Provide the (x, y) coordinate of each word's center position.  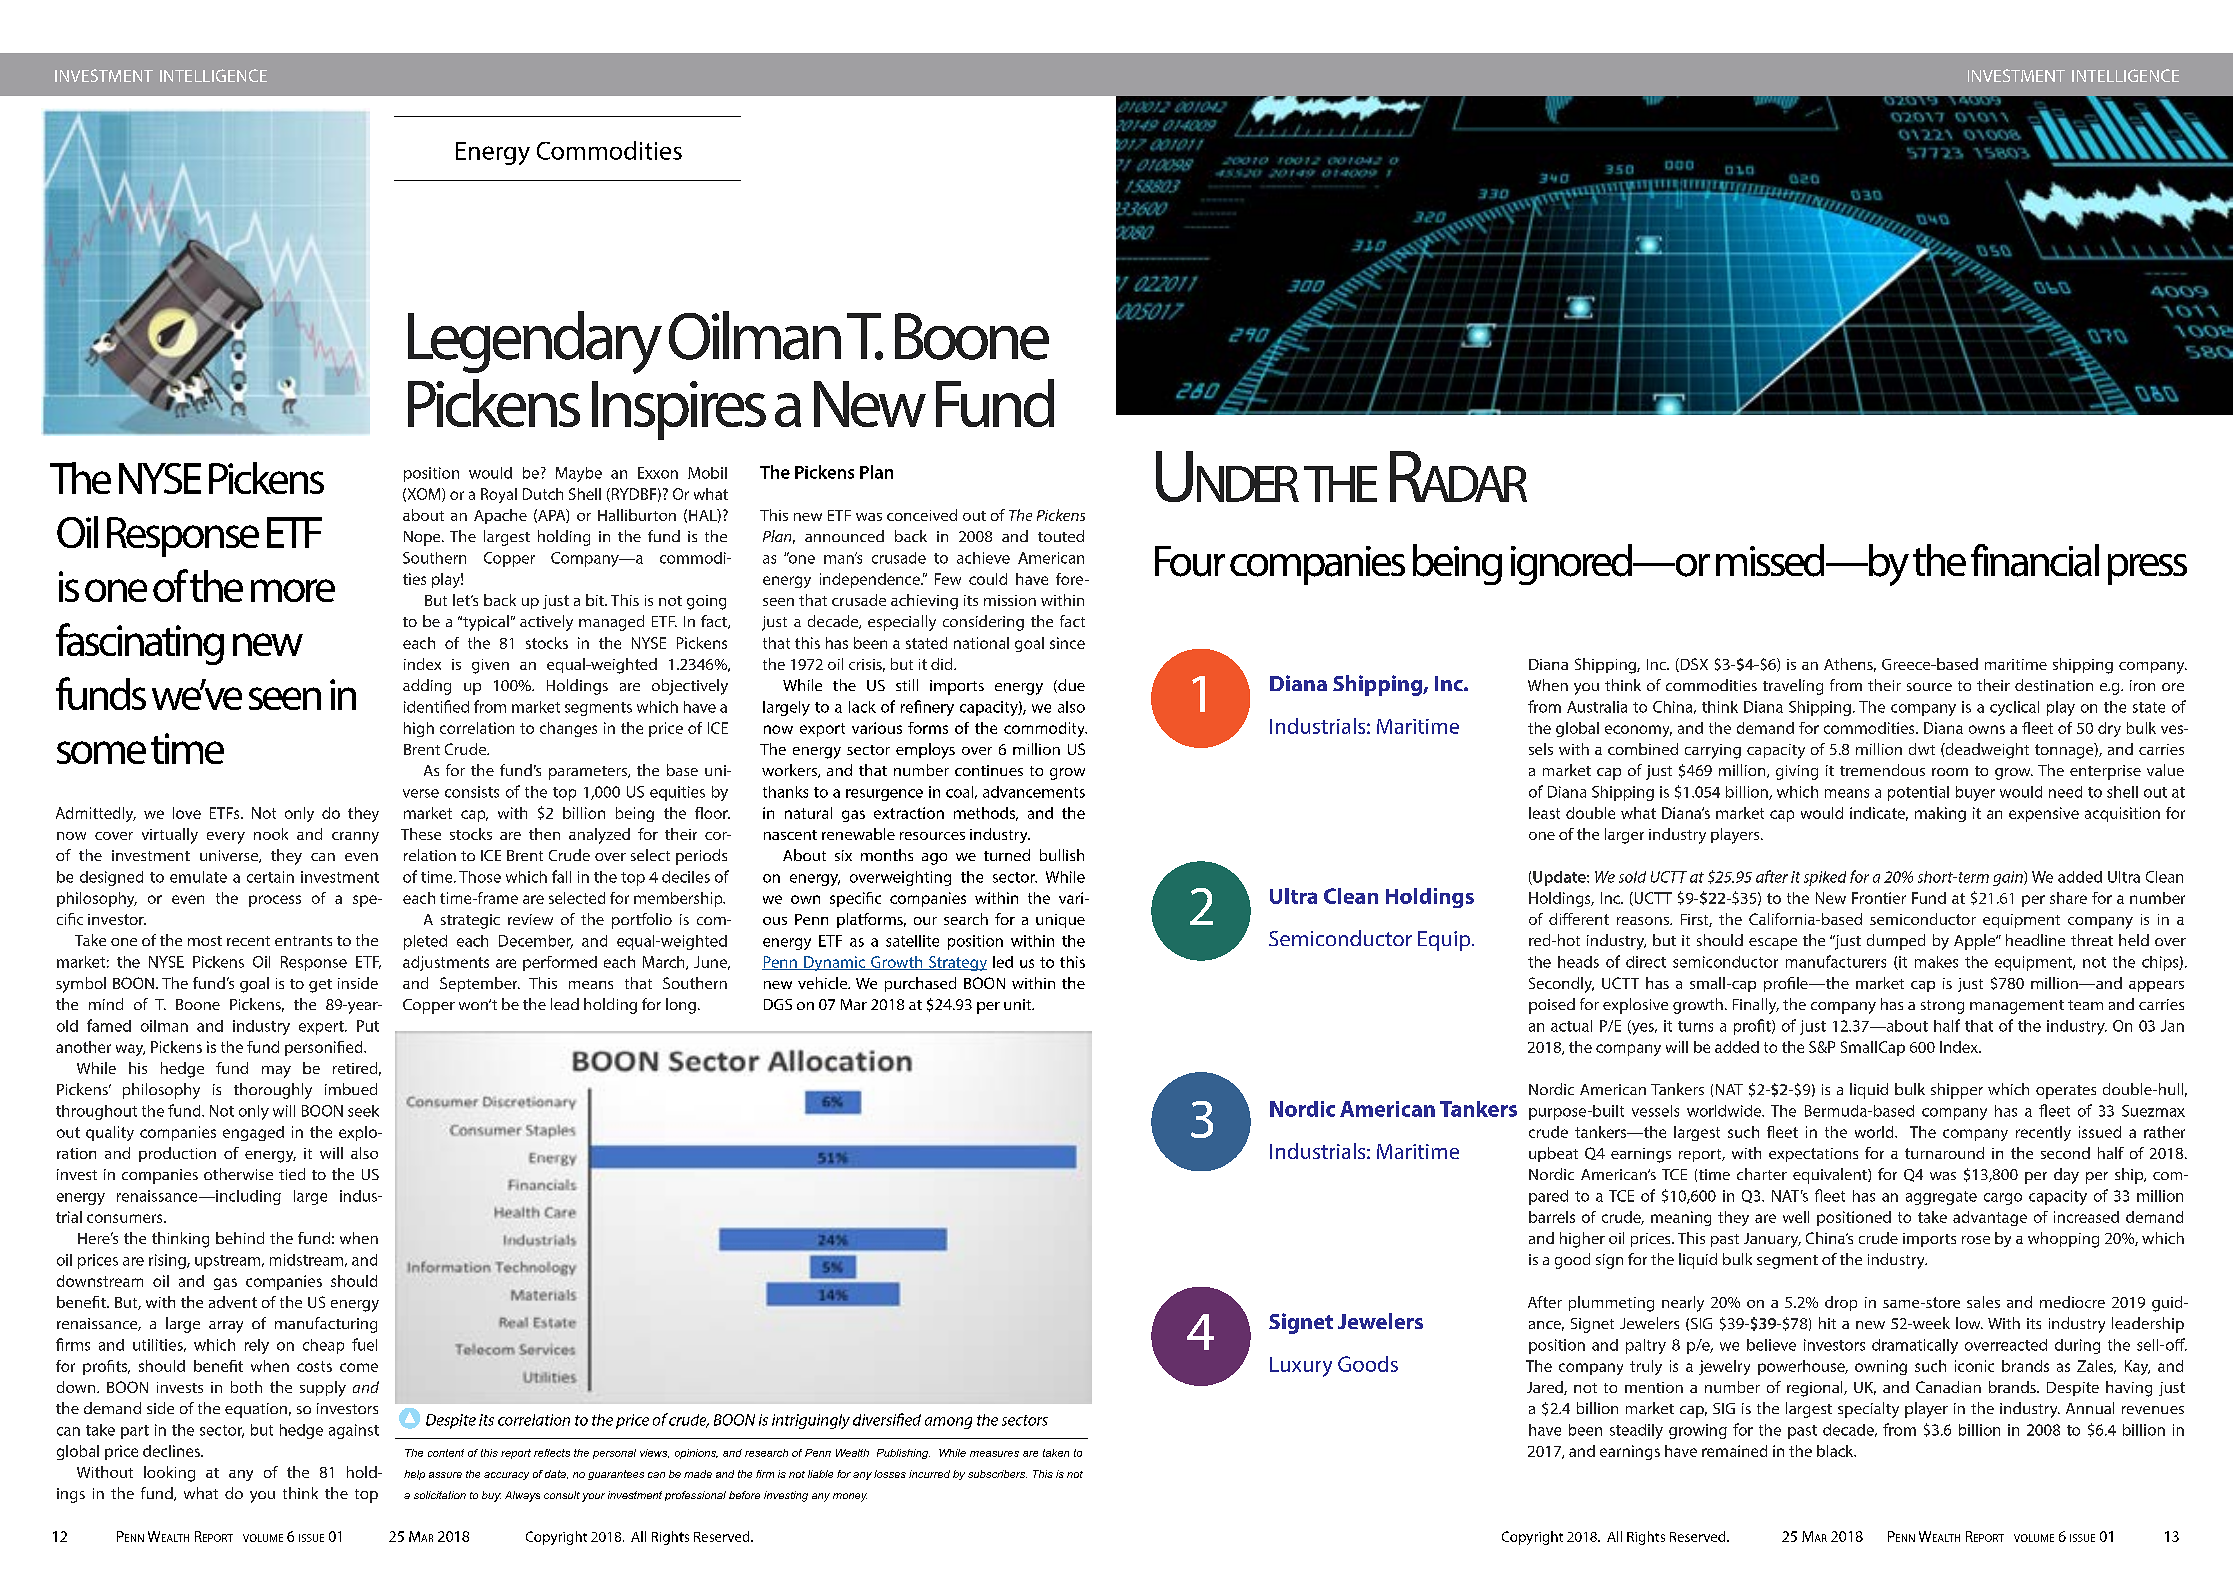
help (414, 1475)
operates (2066, 1092)
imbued (351, 1089)
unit (1019, 1004)
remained (1734, 1451)
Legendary (535, 342)
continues (989, 770)
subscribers (997, 1474)
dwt (1922, 749)
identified (436, 706)
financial (2035, 560)
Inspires (679, 410)
